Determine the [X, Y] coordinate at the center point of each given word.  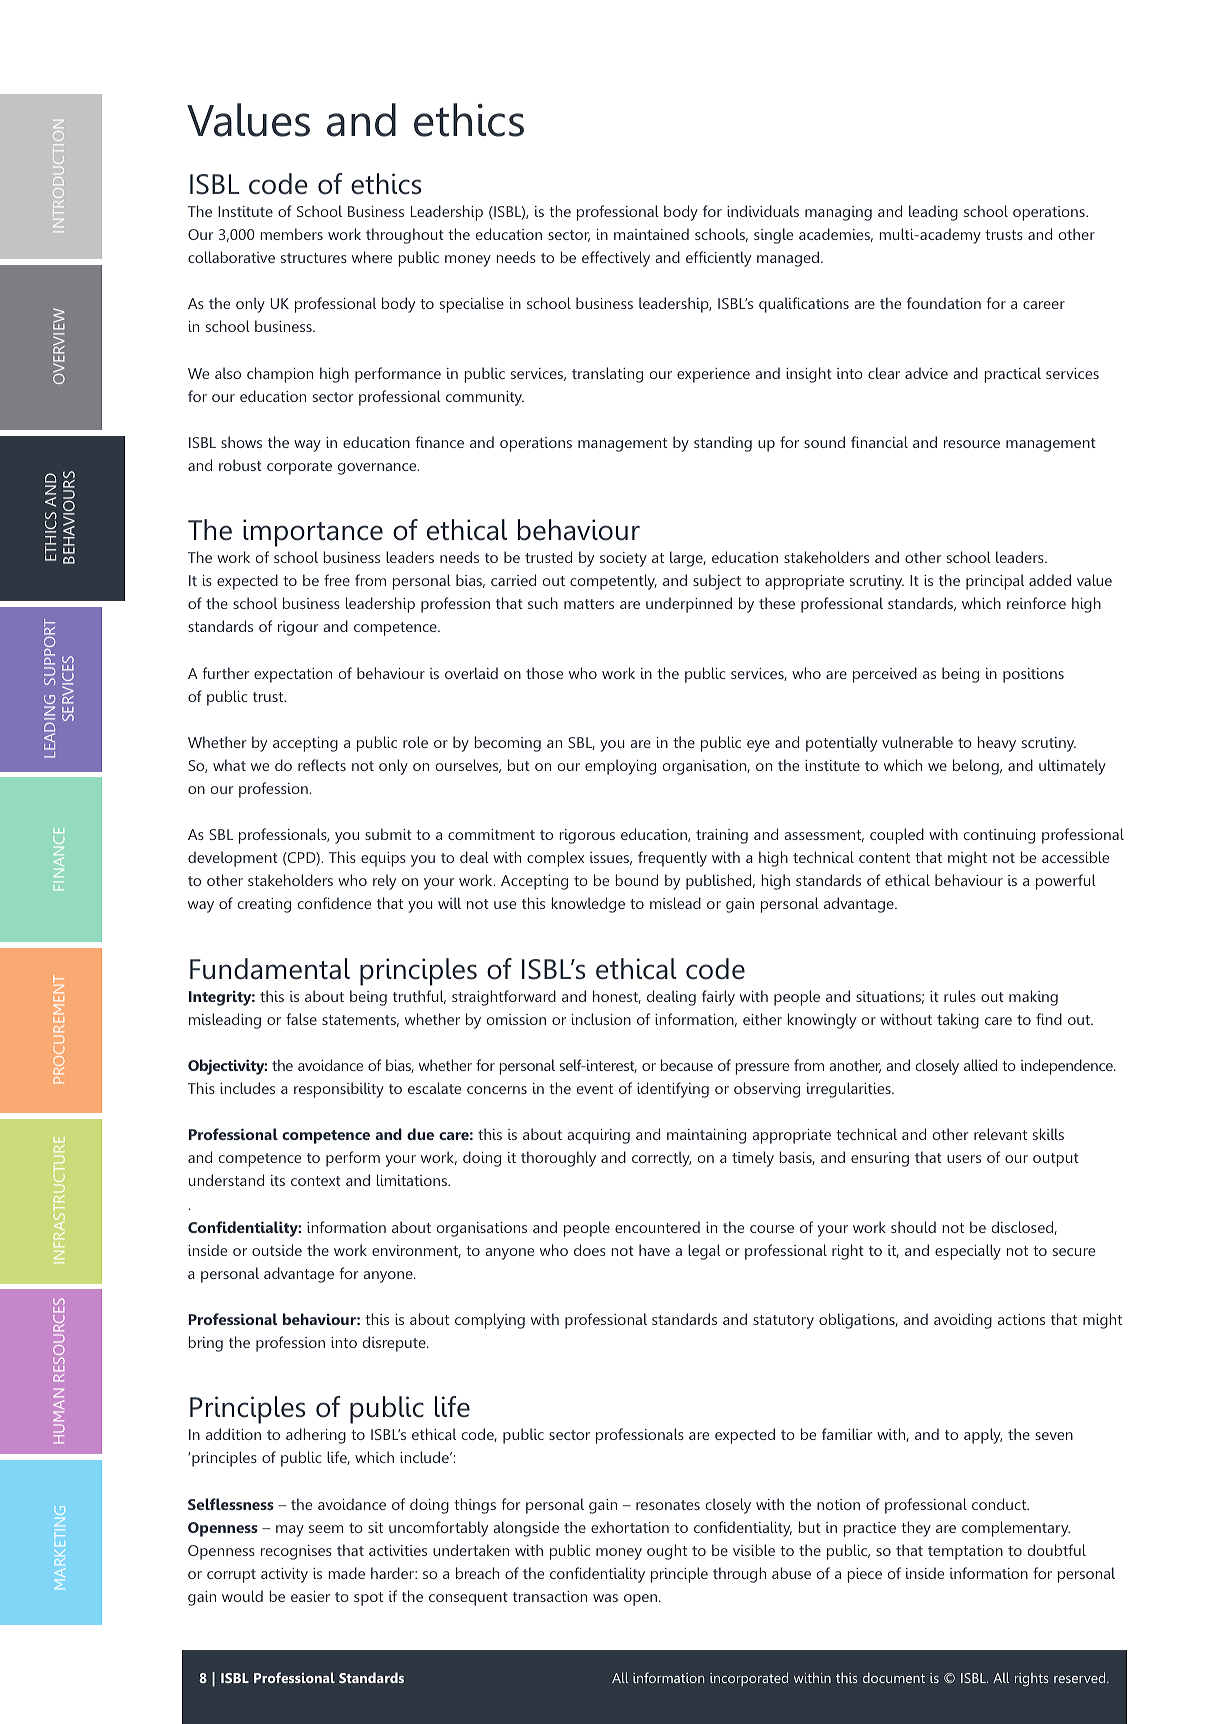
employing [620, 767]
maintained [651, 234]
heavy [997, 744]
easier [310, 1596]
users [964, 1159]
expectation [293, 675]
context [316, 1181]
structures [314, 258]
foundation [944, 303]
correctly [661, 1159]
